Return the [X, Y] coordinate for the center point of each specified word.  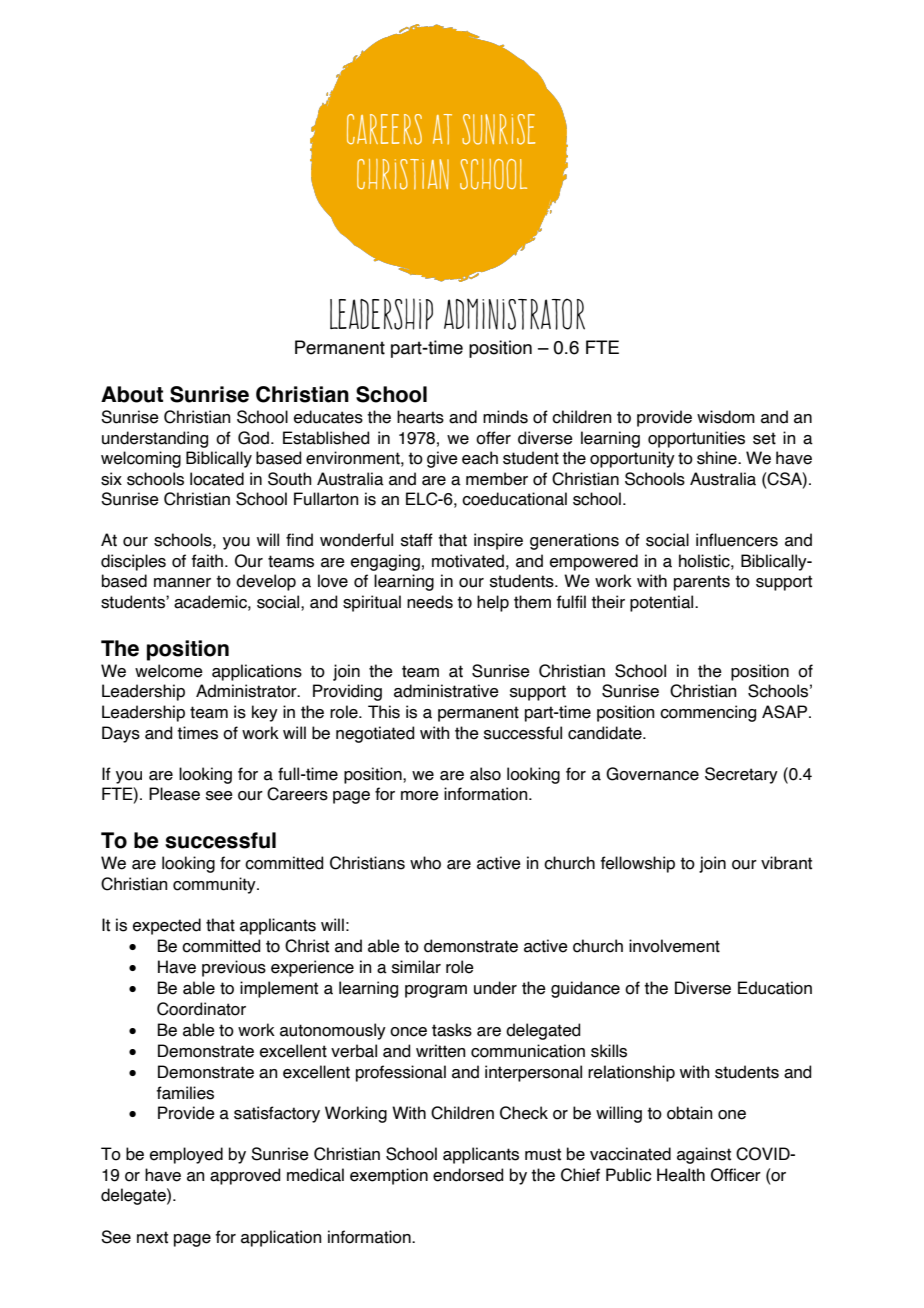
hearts [420, 417]
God [253, 438]
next [152, 1237]
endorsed [468, 1175]
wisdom [726, 417]
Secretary [741, 775]
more [420, 796]
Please [174, 794]
